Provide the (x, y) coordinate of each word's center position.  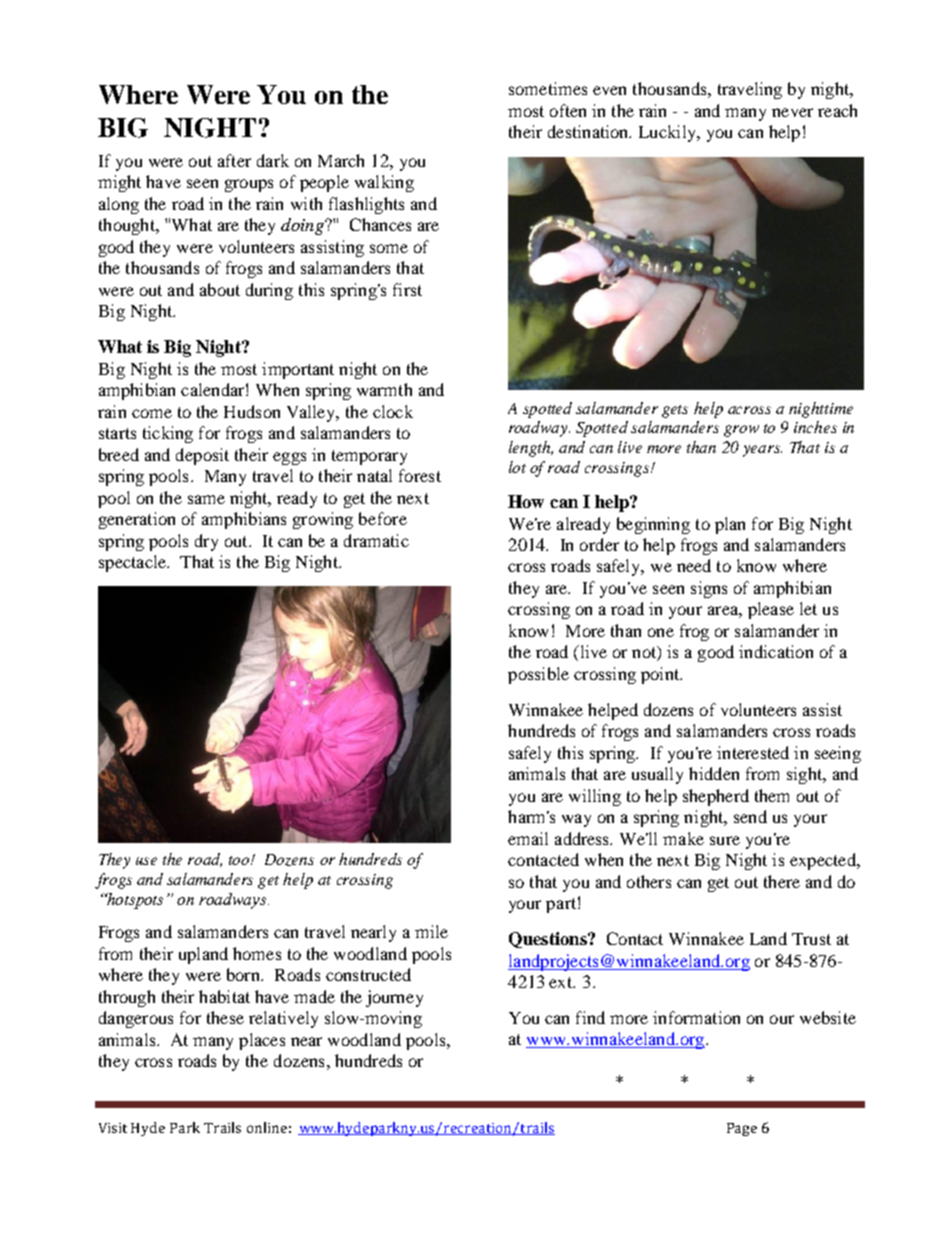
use (146, 861)
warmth (384, 389)
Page (742, 1129)
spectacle (133, 563)
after (234, 160)
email (528, 838)
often (568, 110)
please (771, 610)
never (792, 112)
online (267, 1127)
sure (725, 840)
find (590, 1017)
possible (538, 675)
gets (675, 411)
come (152, 413)
